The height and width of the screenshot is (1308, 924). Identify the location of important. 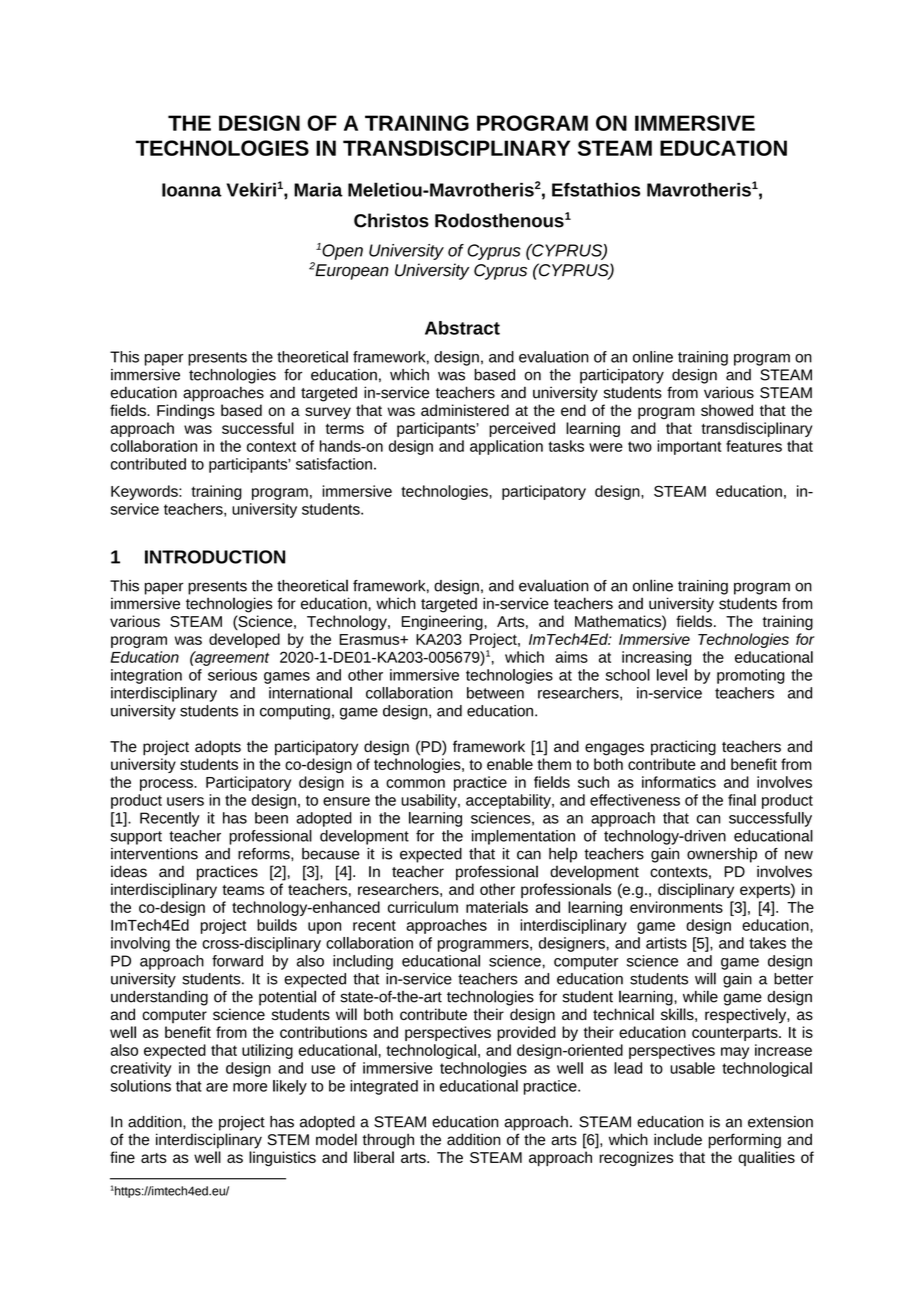
(689, 447).
